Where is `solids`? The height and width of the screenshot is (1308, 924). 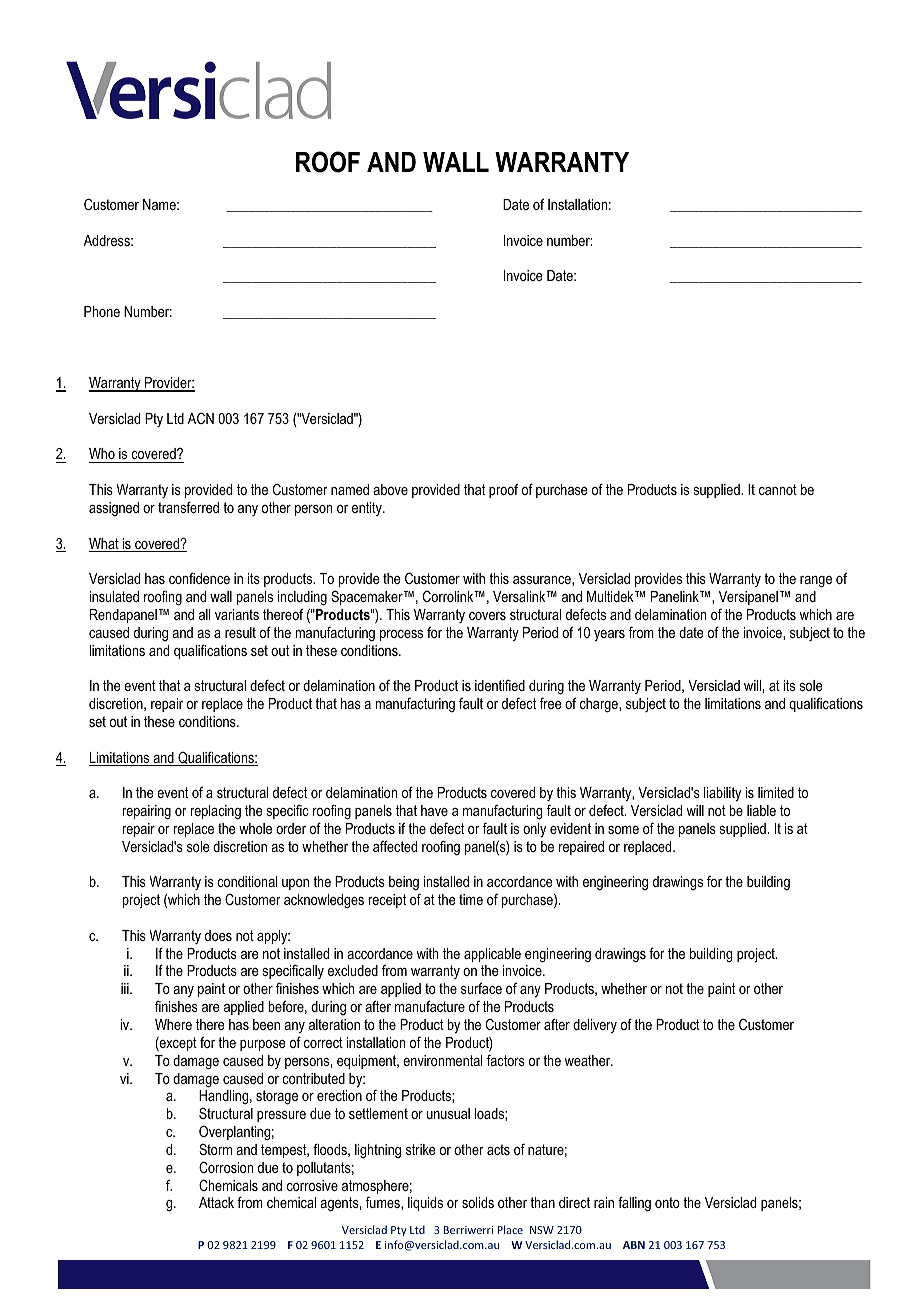 solids is located at coordinates (478, 1202).
